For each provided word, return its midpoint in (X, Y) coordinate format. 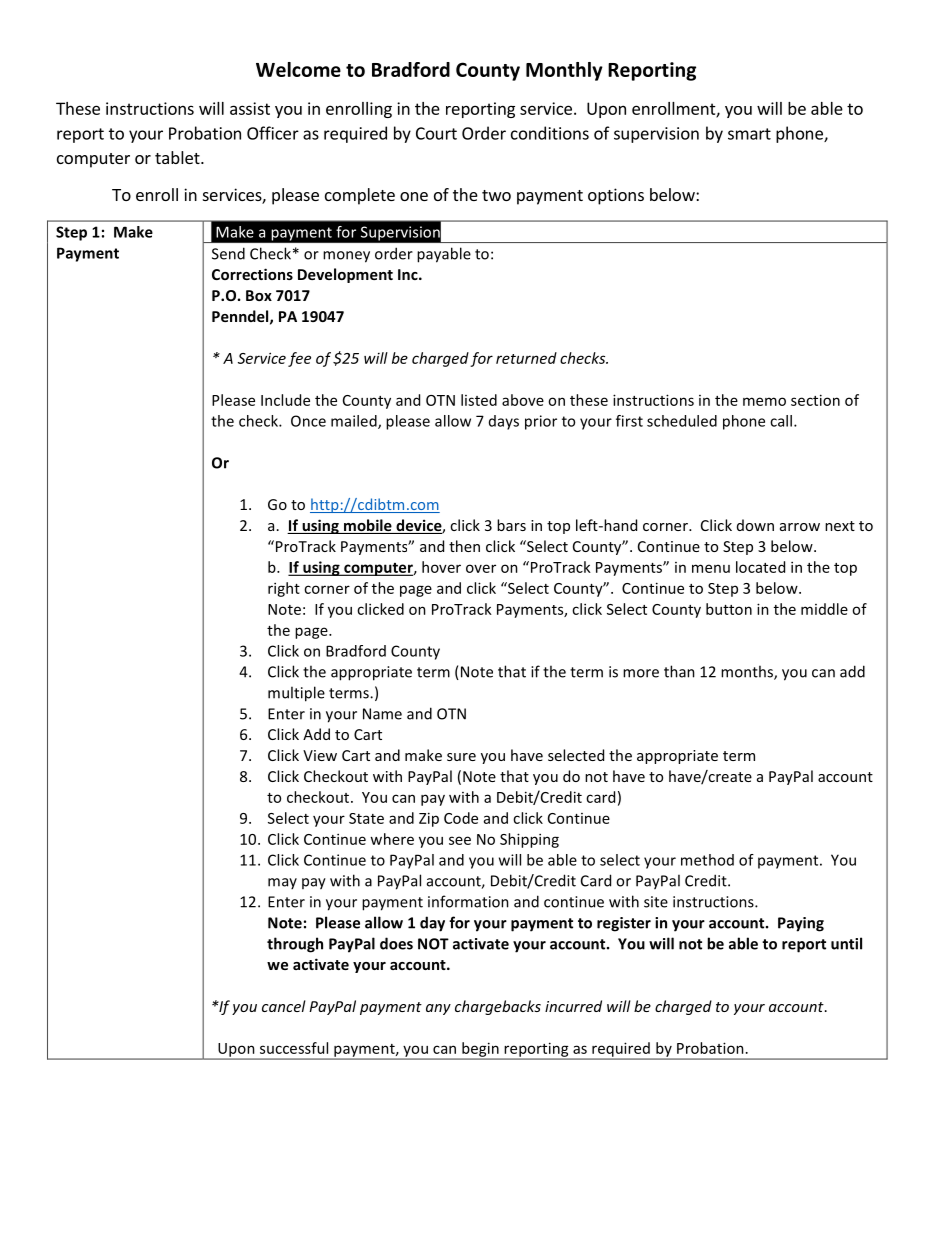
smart (749, 134)
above (523, 400)
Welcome (298, 69)
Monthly (564, 71)
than (679, 671)
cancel (284, 1006)
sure (461, 757)
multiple (296, 694)
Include (285, 400)
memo (764, 401)
